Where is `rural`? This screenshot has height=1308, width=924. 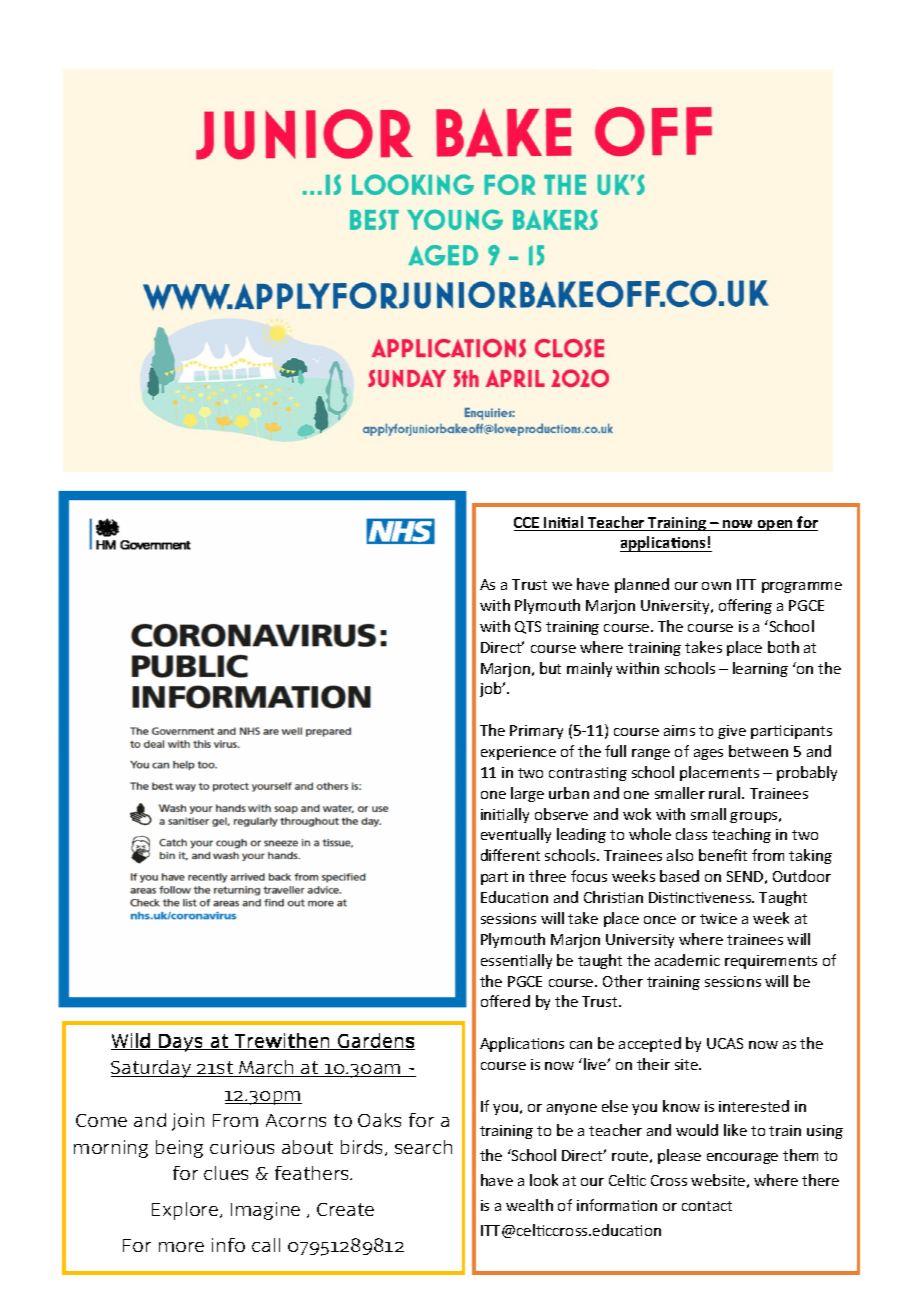
rural is located at coordinates (726, 793).
